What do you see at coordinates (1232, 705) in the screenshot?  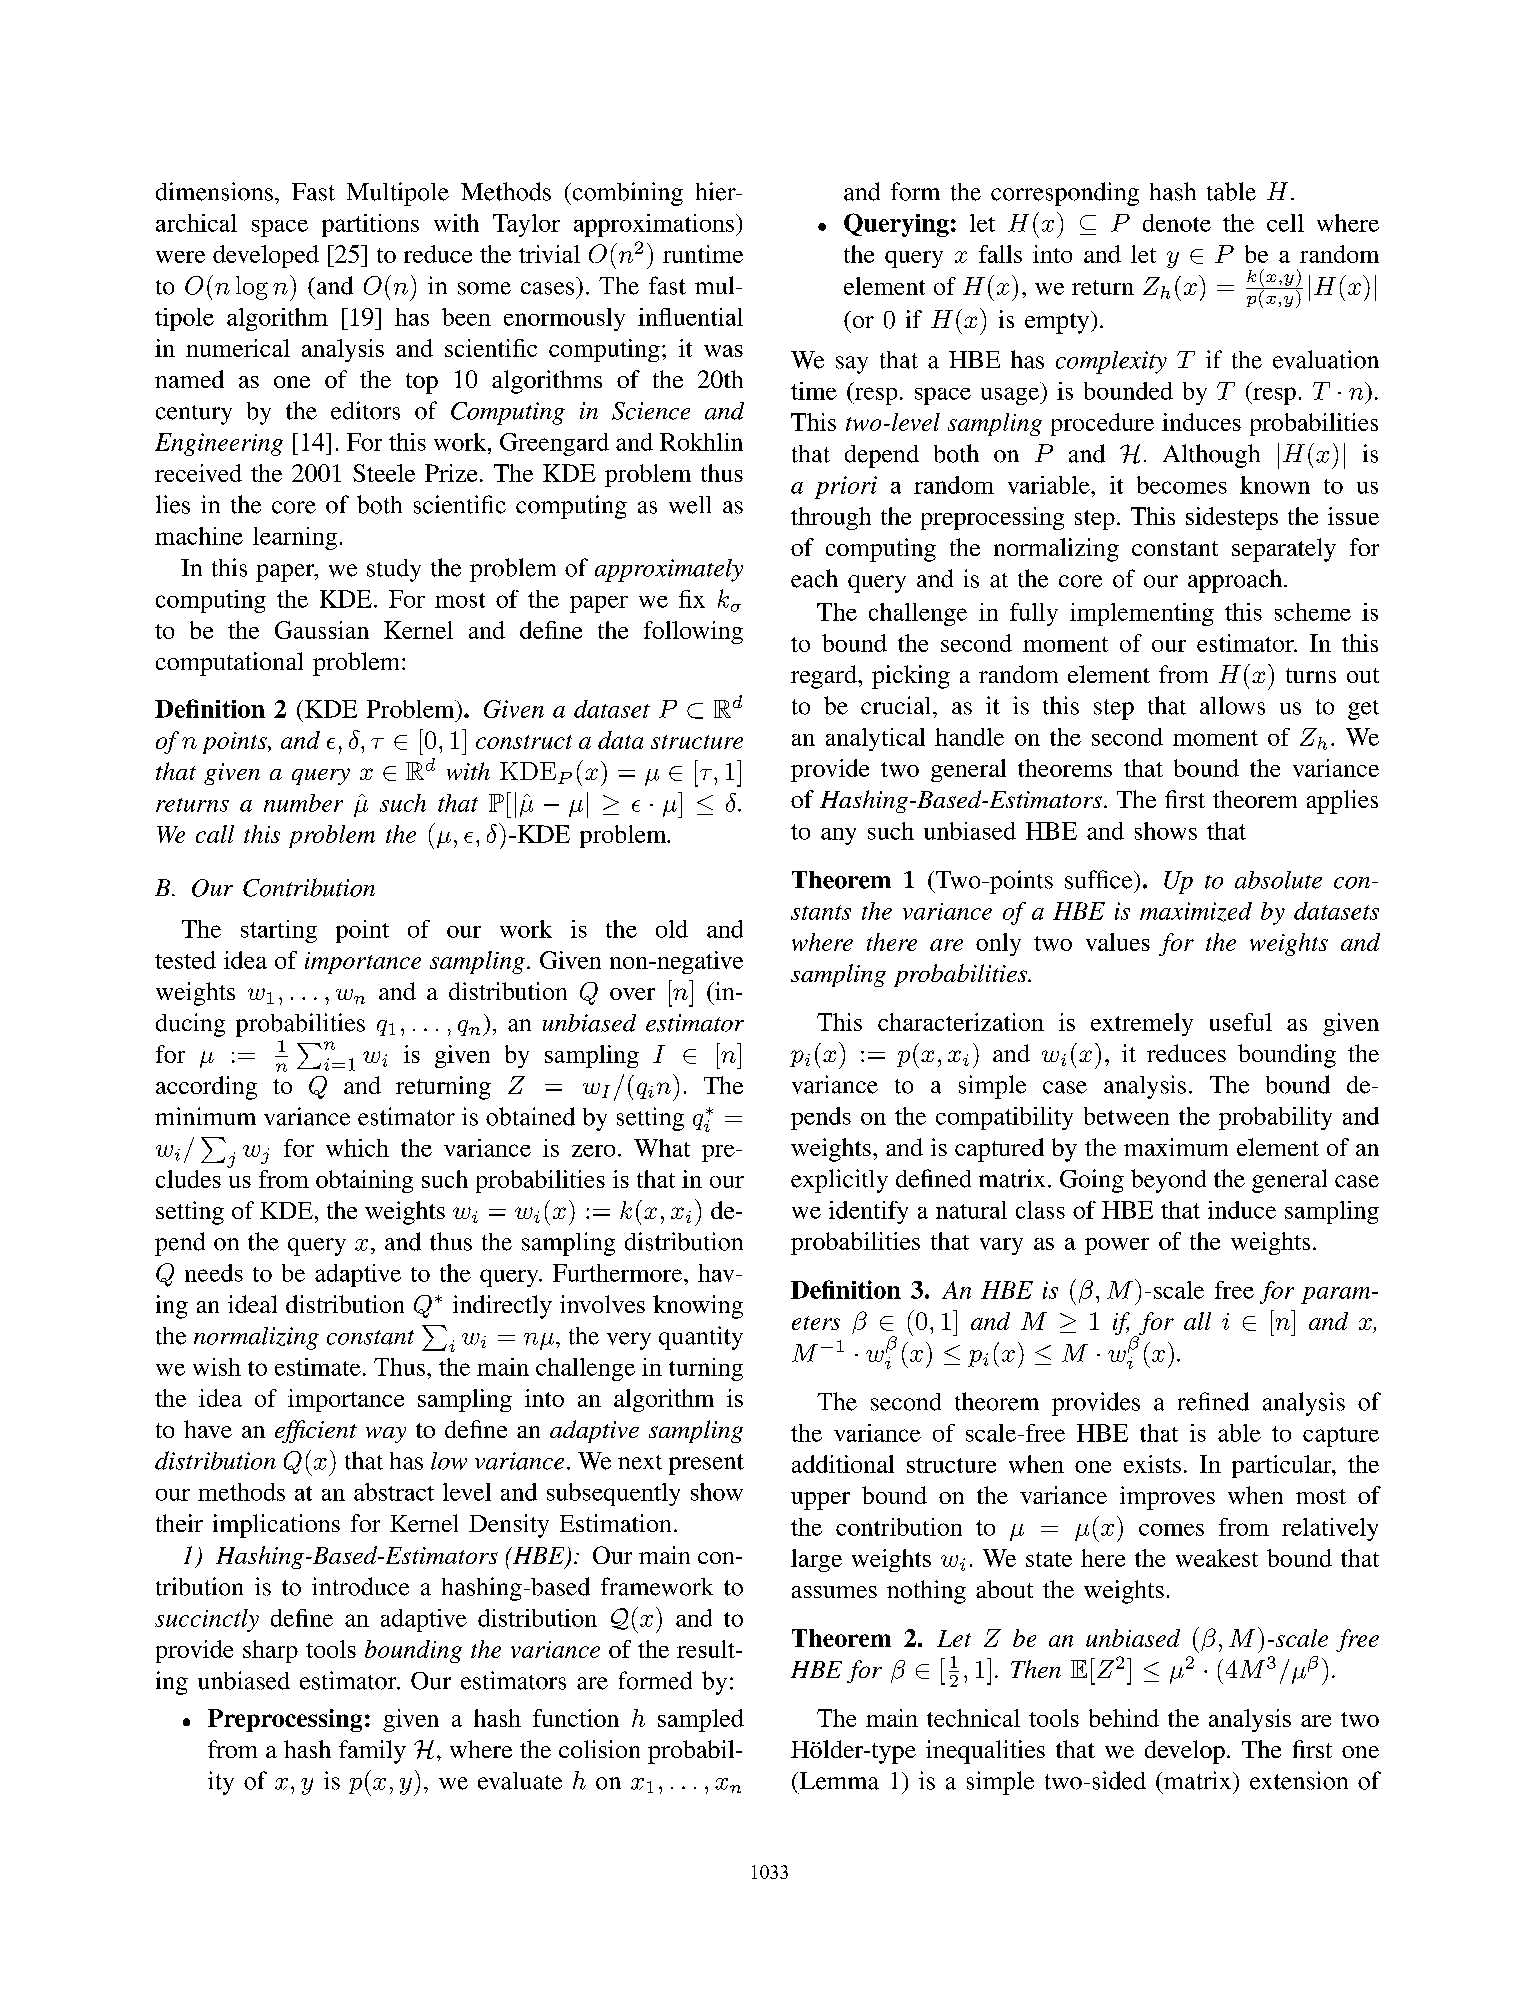 I see `allows` at bounding box center [1232, 705].
